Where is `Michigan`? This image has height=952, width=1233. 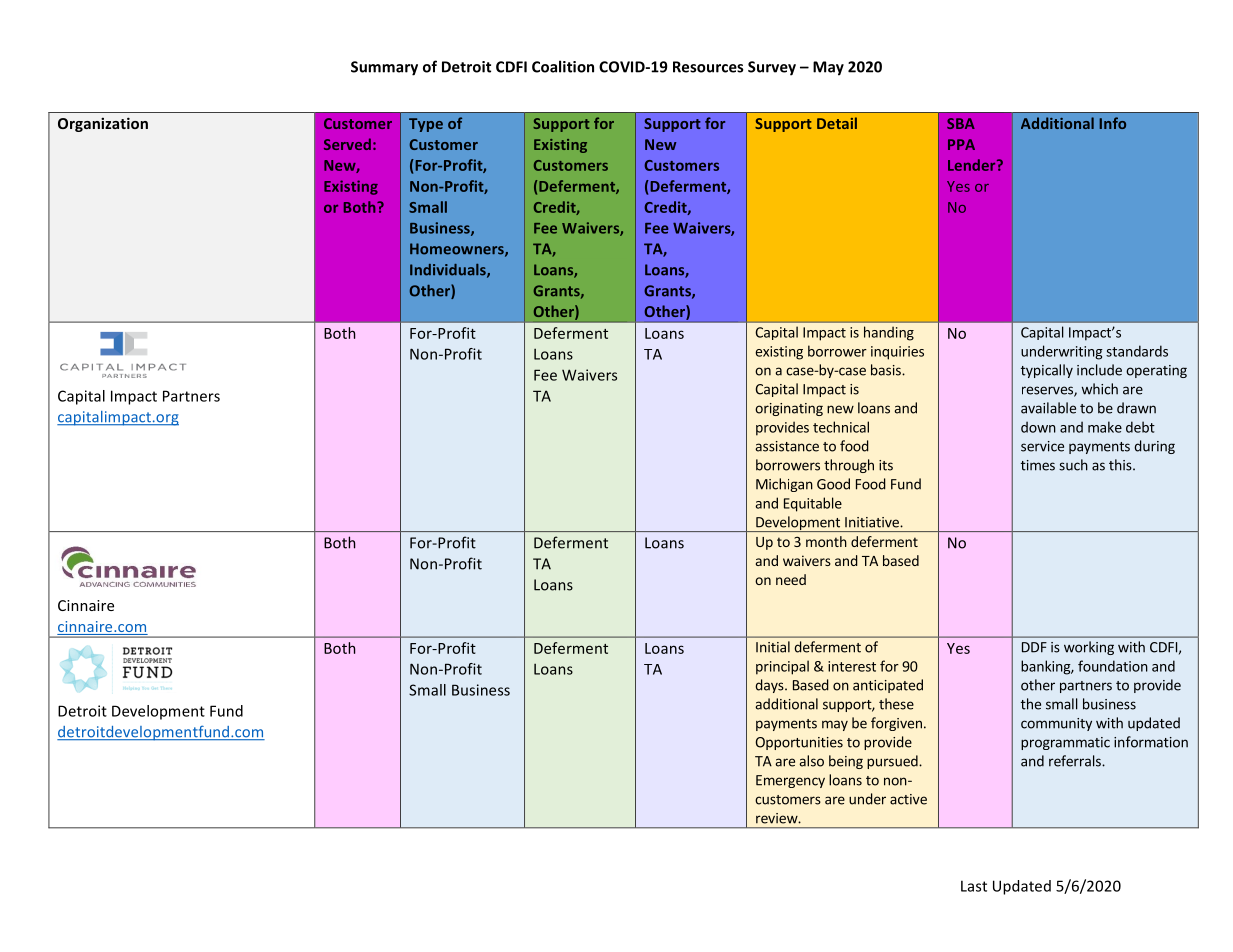
Michigan is located at coordinates (784, 485).
